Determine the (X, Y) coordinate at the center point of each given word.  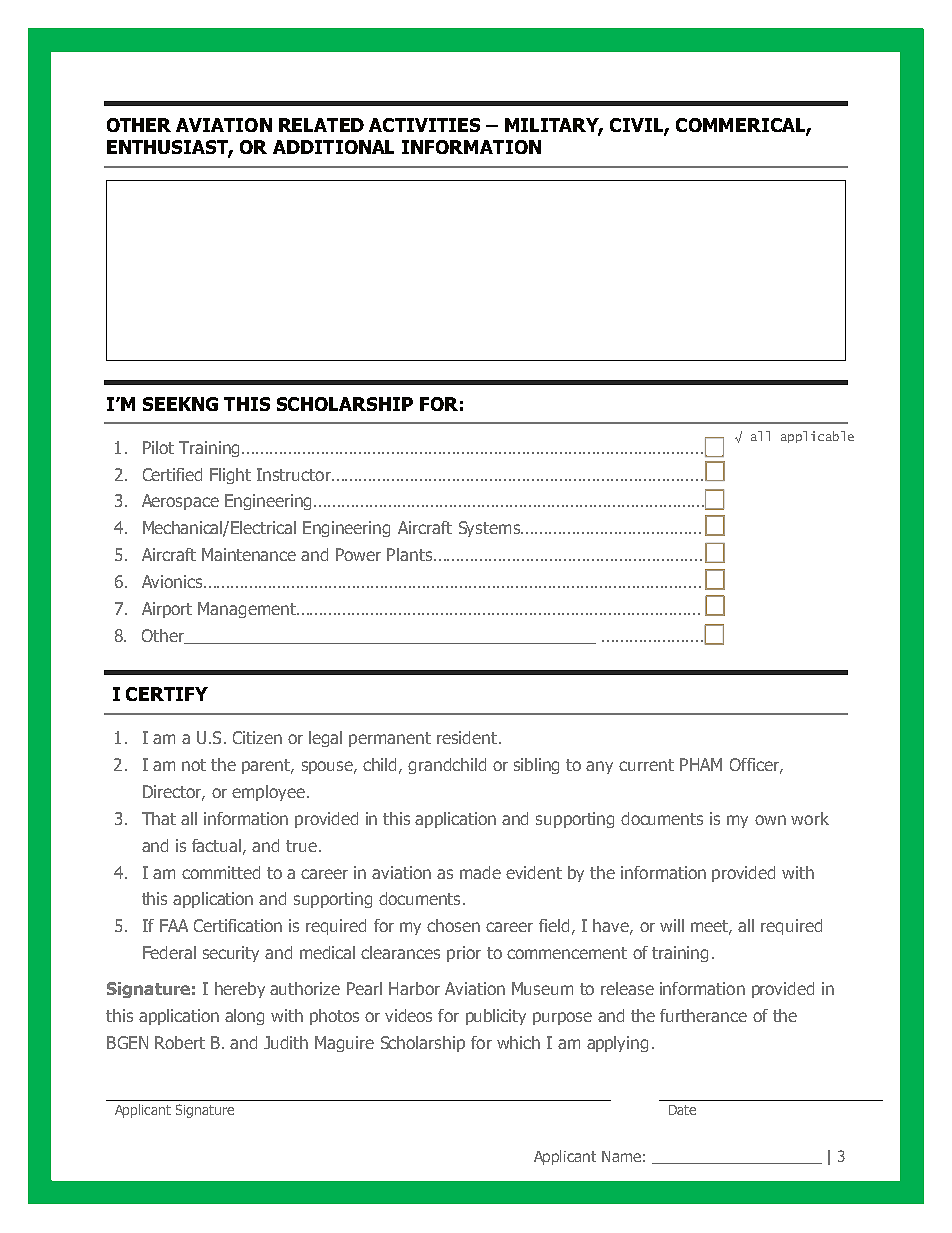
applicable (817, 437)
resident (468, 737)
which (518, 1042)
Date (682, 1110)
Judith (286, 1042)
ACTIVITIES (424, 125)
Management (248, 610)
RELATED (321, 125)
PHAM (701, 764)
